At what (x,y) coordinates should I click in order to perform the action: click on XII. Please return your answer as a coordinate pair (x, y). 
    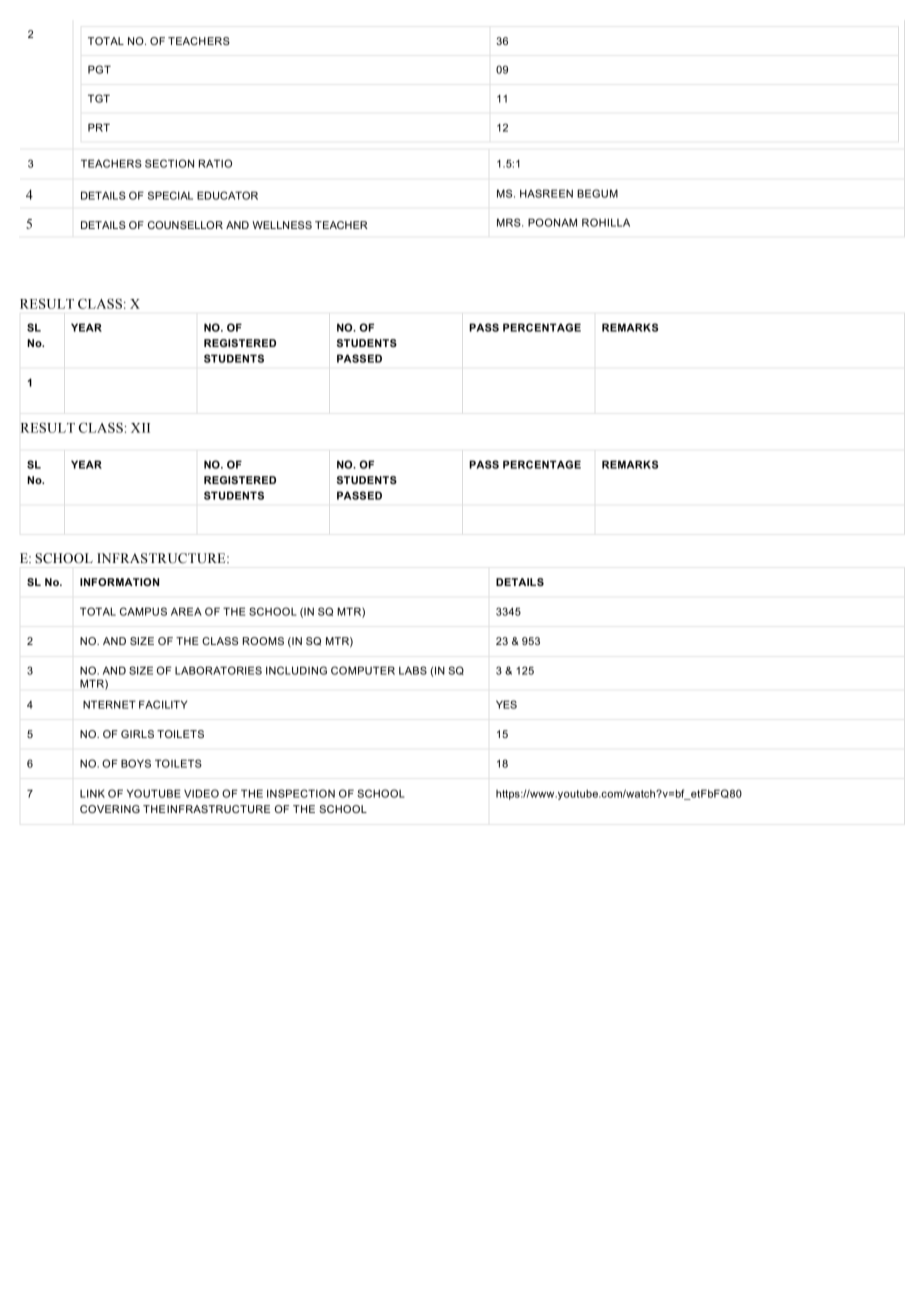
    Looking at the image, I should click on (140, 428).
